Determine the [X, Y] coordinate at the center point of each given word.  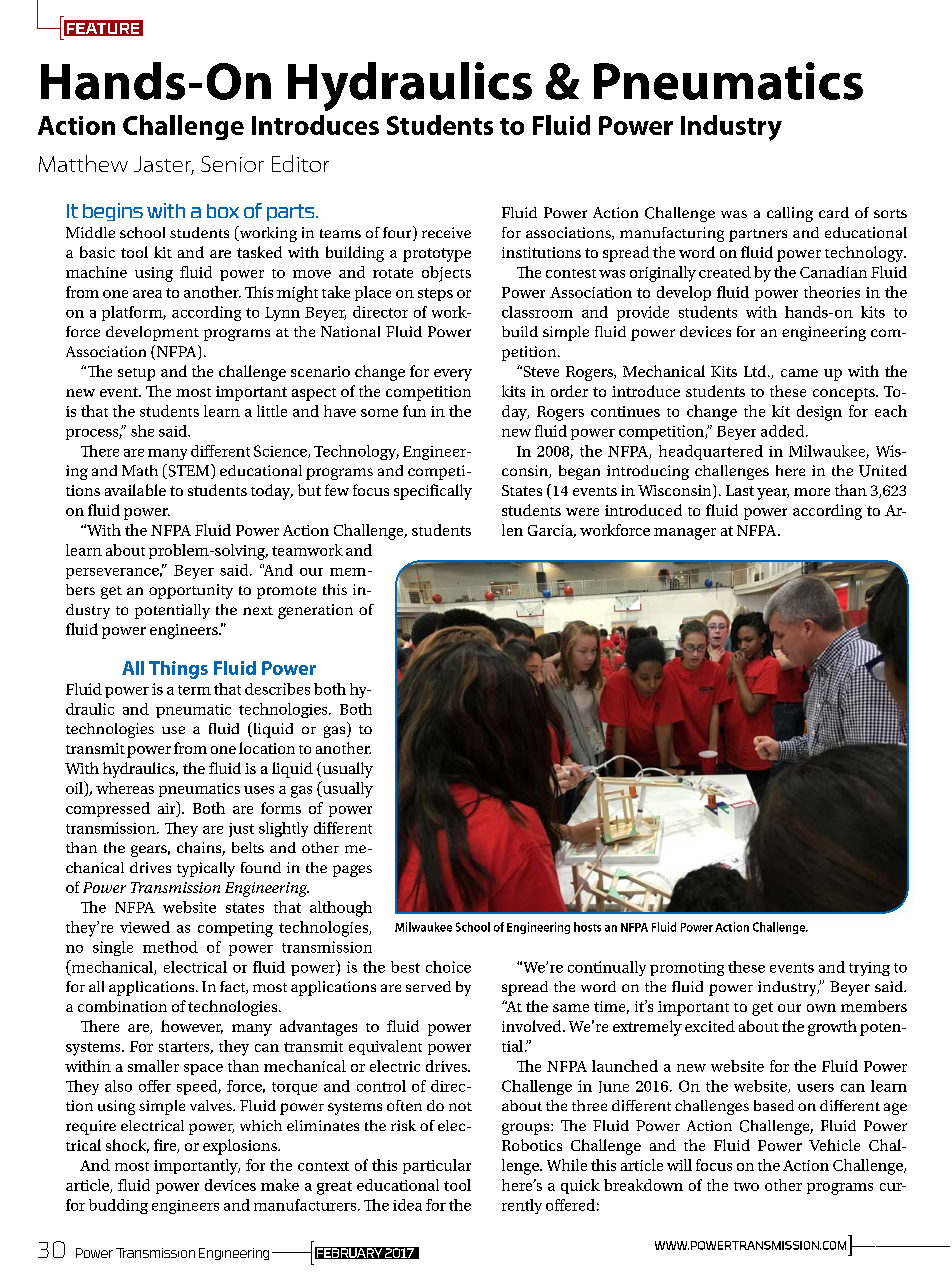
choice [448, 967]
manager [685, 534]
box [223, 211]
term [194, 690]
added [784, 431]
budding [118, 1206]
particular [437, 1166]
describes [277, 689]
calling [790, 214]
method [170, 947]
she [142, 431]
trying [869, 969]
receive [446, 232]
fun [414, 411]
